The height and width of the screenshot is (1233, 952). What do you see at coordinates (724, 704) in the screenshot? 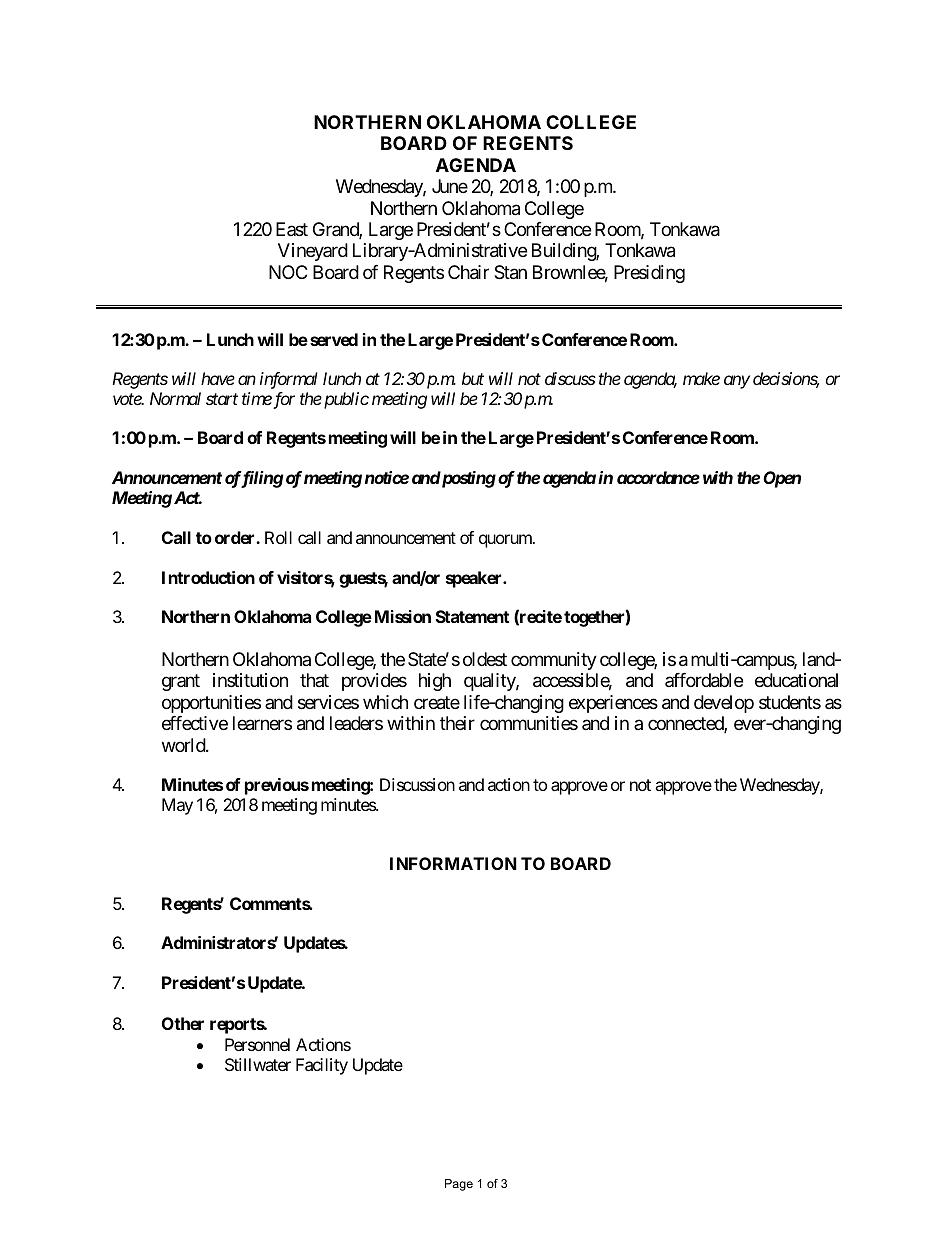
I see `develop` at bounding box center [724, 704].
